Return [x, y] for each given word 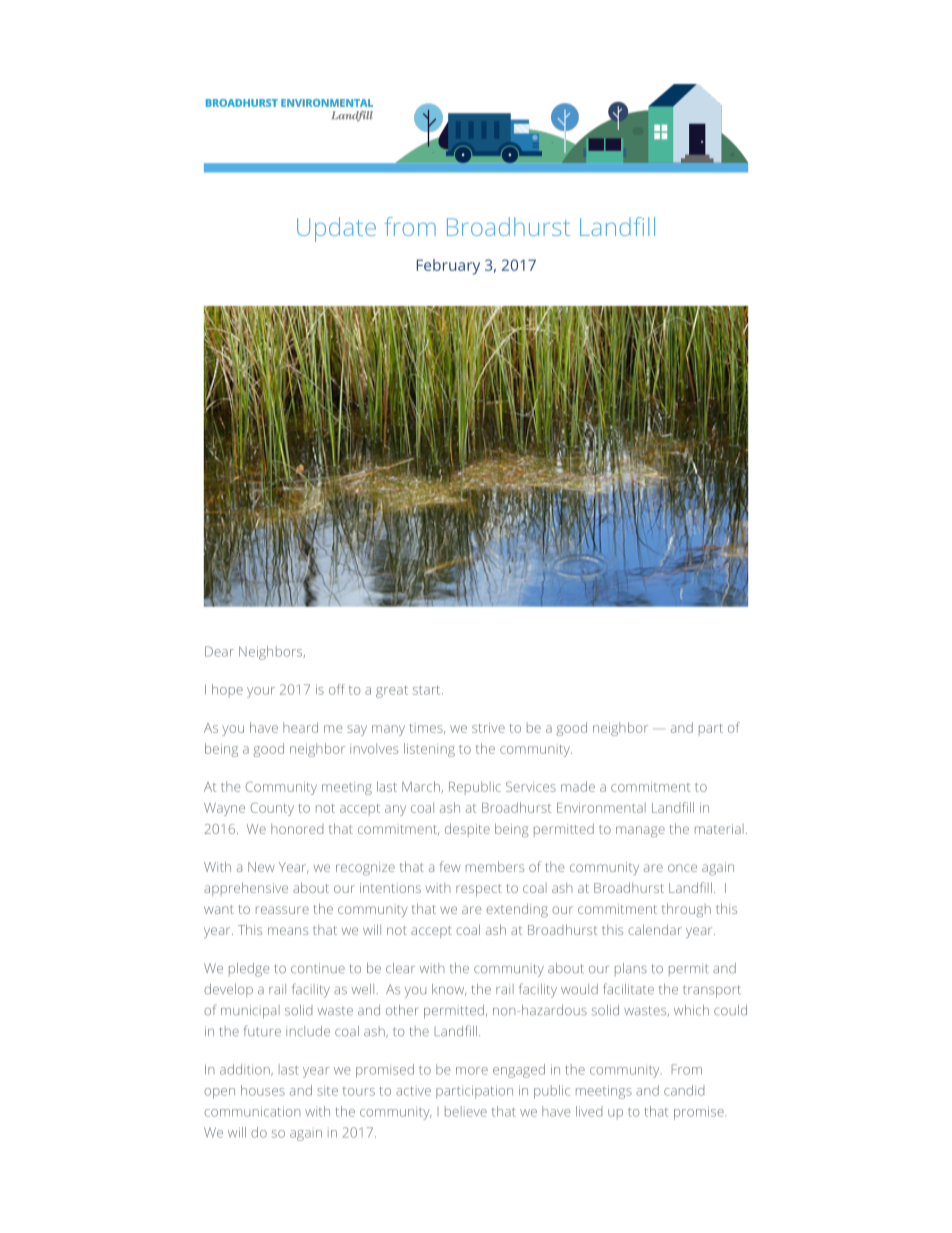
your [261, 692]
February [448, 267]
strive [488, 728]
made [578, 786]
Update [336, 229]
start [428, 690]
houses [263, 1090]
